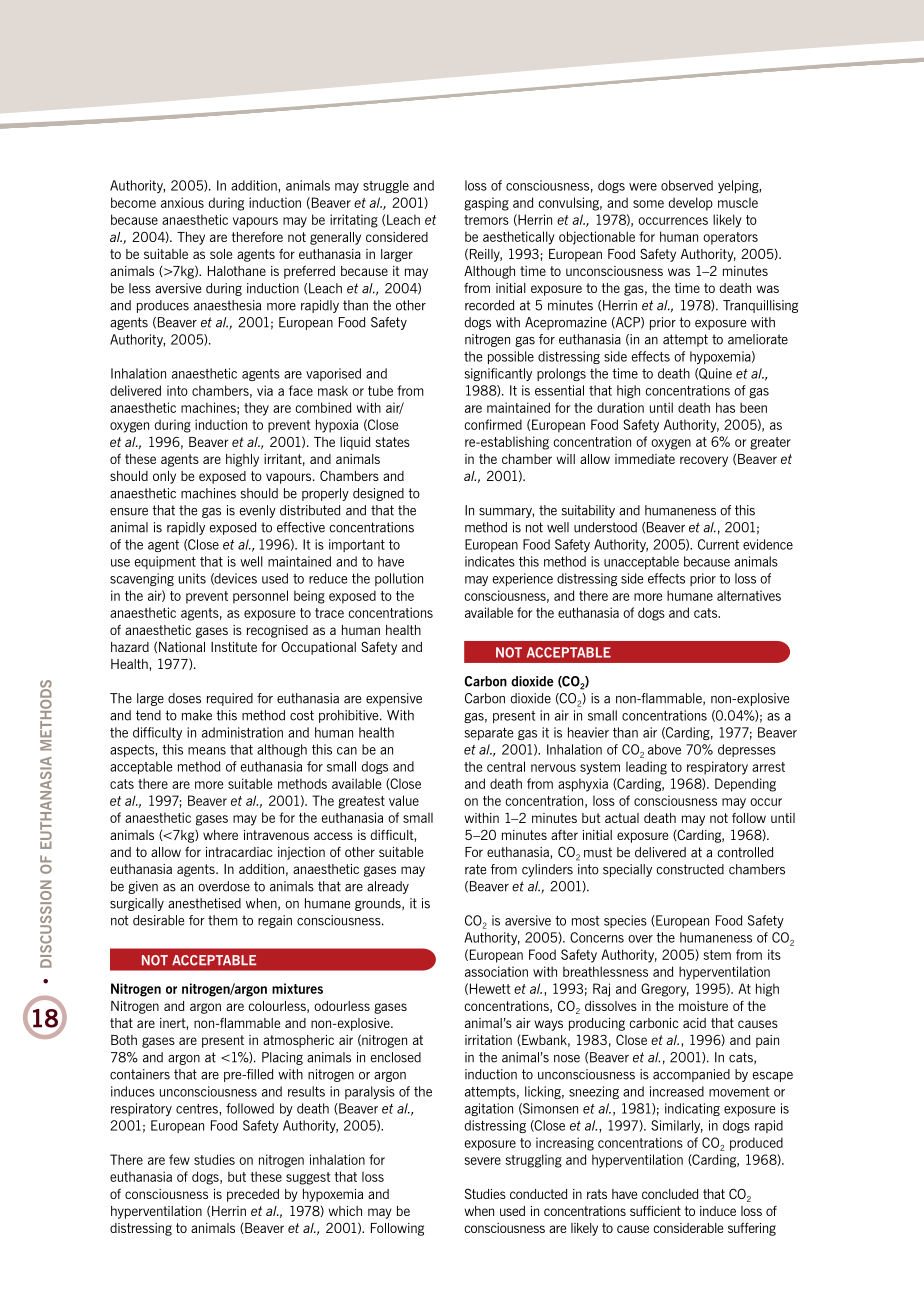  I want to click on Depending, so click(745, 785).
